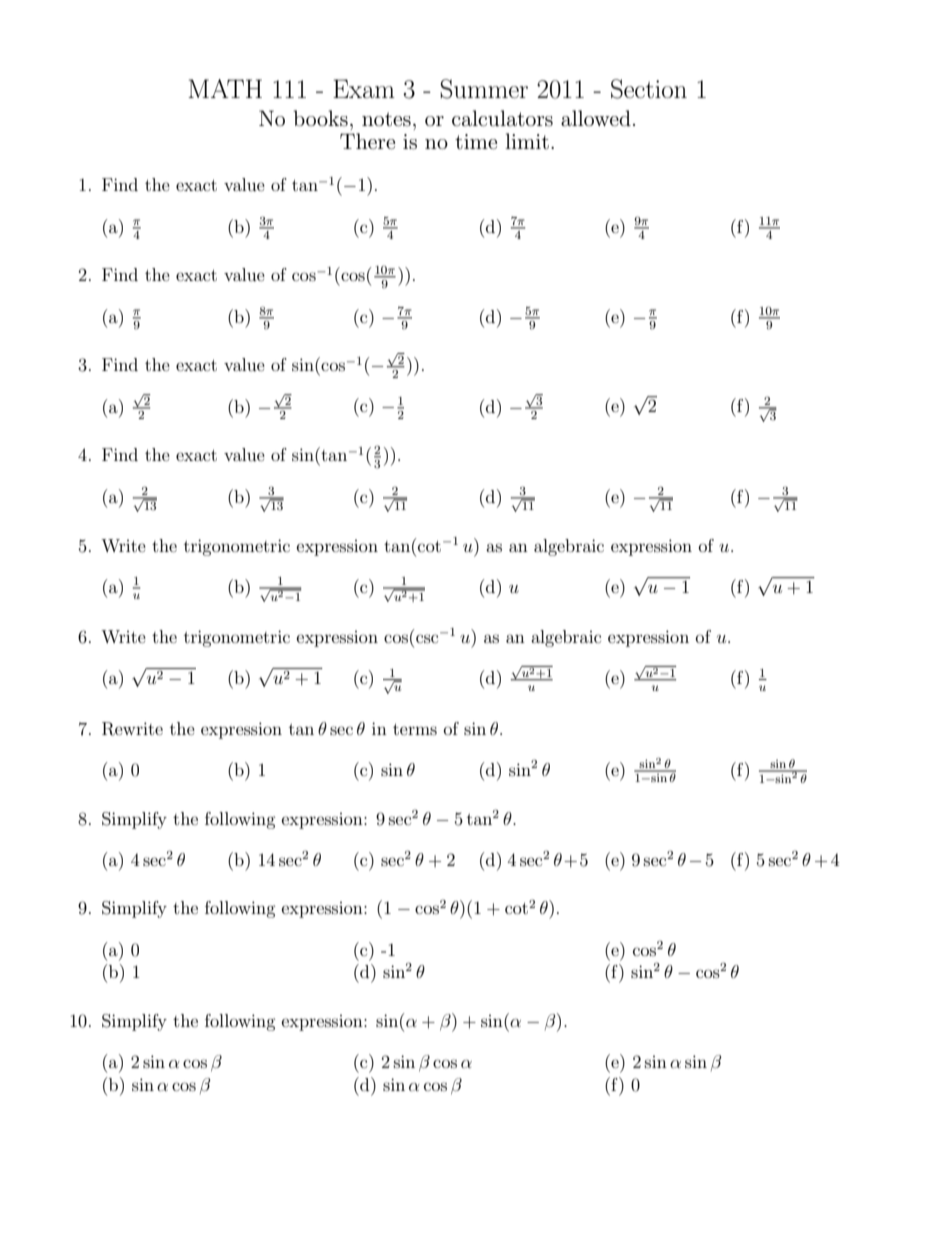 This document has width=952, height=1233. I want to click on allowed, so click(596, 118).
